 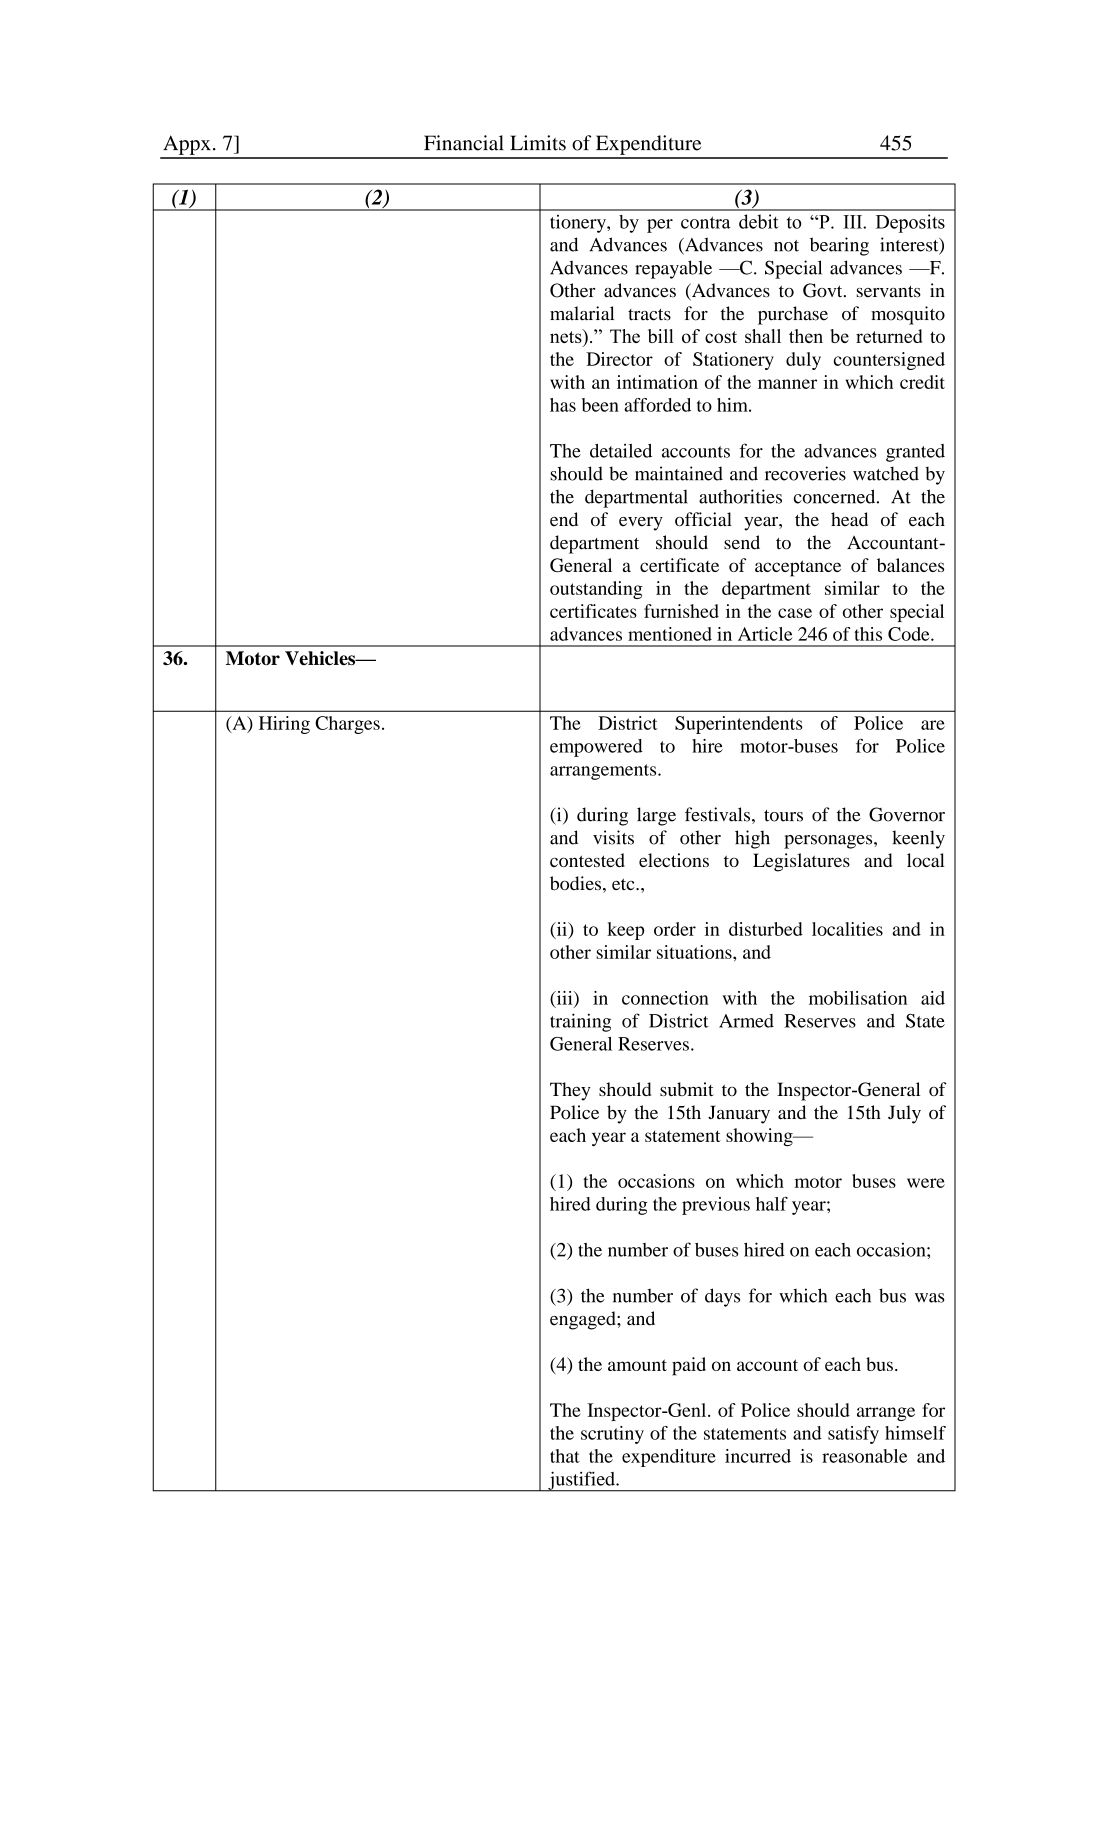 I want to click on this, so click(x=868, y=634).
